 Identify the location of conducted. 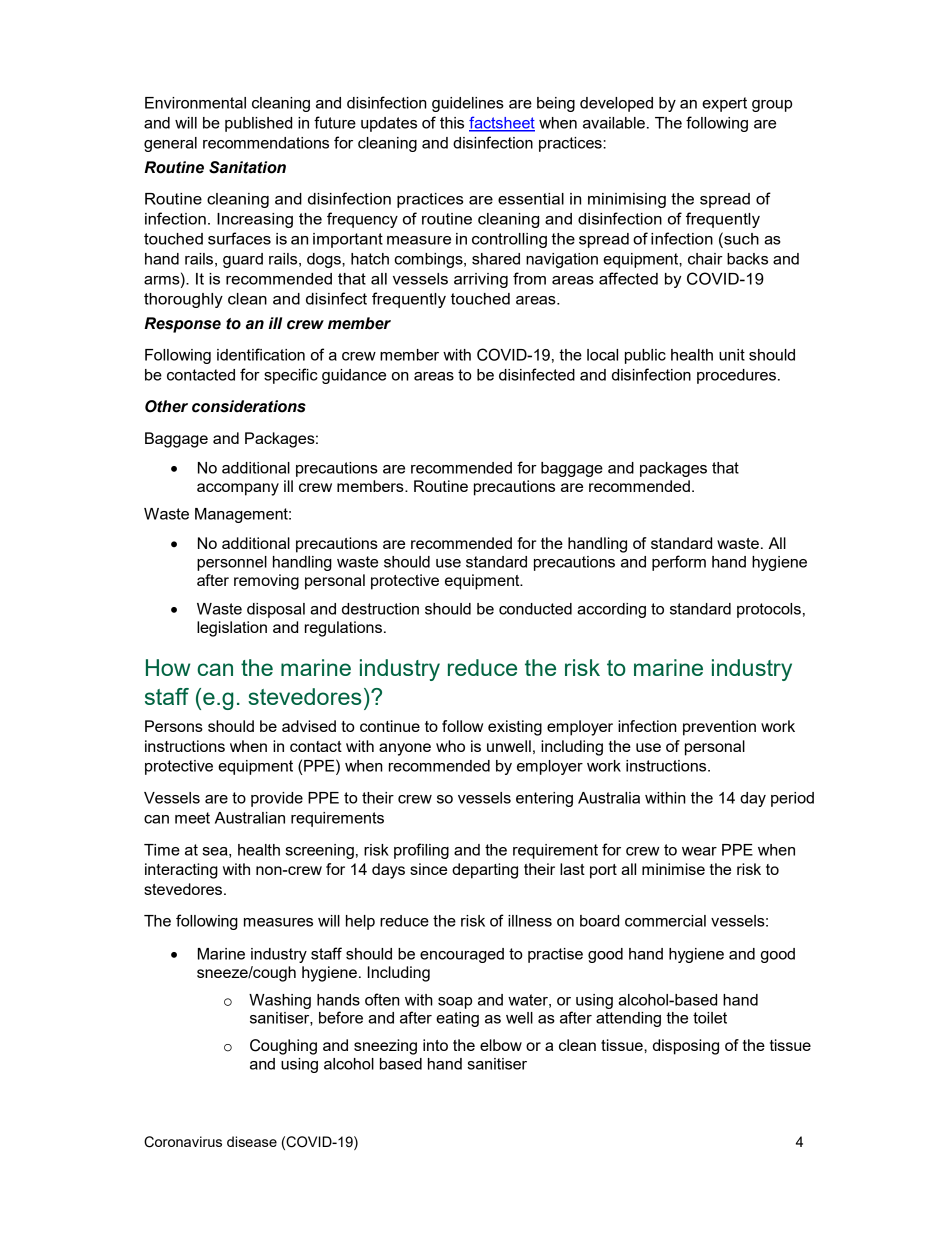
(535, 609).
